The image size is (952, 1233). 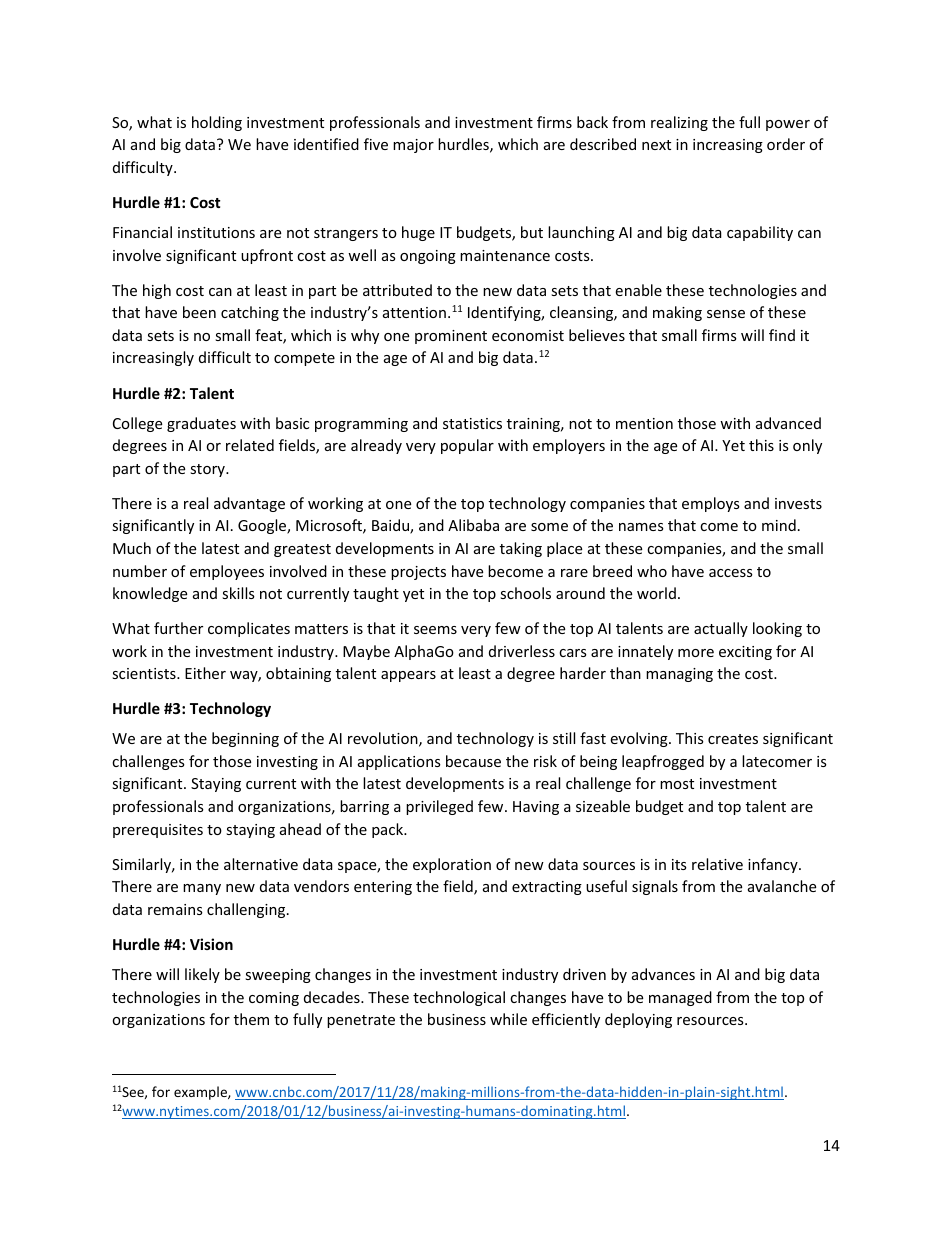 What do you see at coordinates (733, 739) in the image?
I see `creates` at bounding box center [733, 739].
